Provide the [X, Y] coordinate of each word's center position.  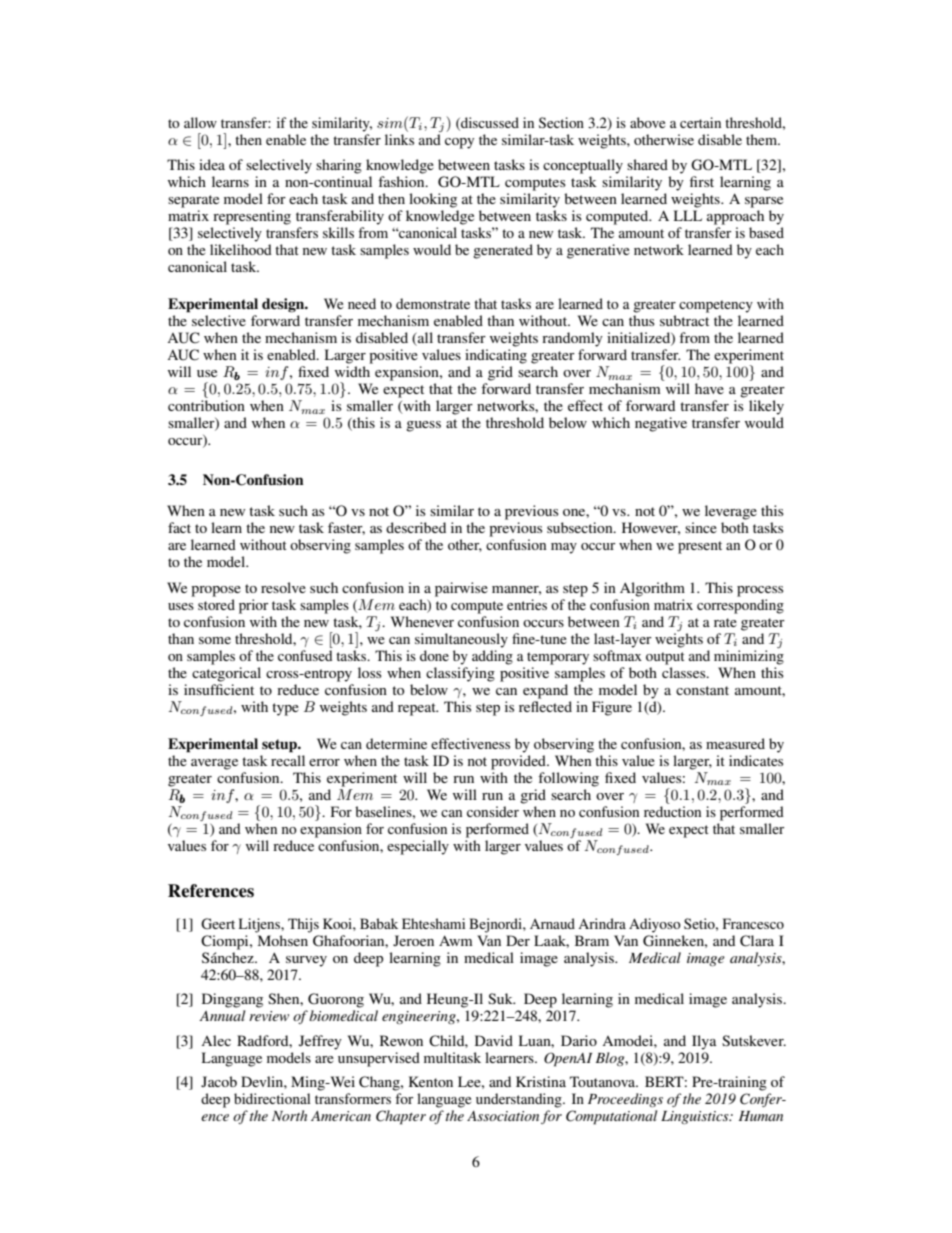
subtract [684, 320]
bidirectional [272, 1098]
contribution [206, 405]
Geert [218, 924]
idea [212, 164]
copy [459, 143]
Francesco [753, 923]
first [702, 181]
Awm [456, 940]
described [416, 527]
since [701, 527]
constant [702, 690]
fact [179, 527]
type [285, 709]
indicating [496, 356]
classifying [460, 674]
